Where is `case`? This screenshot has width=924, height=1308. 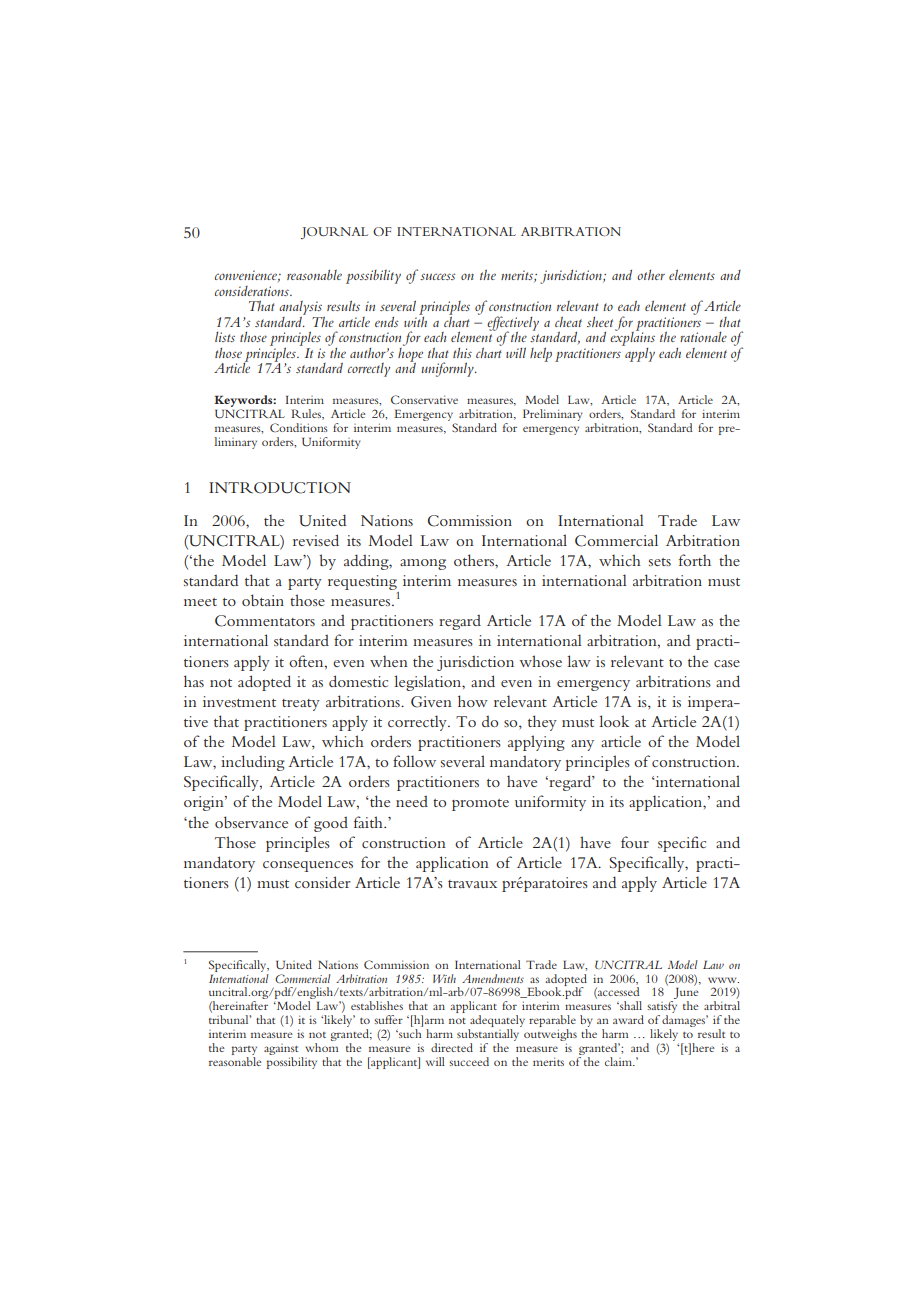
case is located at coordinates (727, 663).
